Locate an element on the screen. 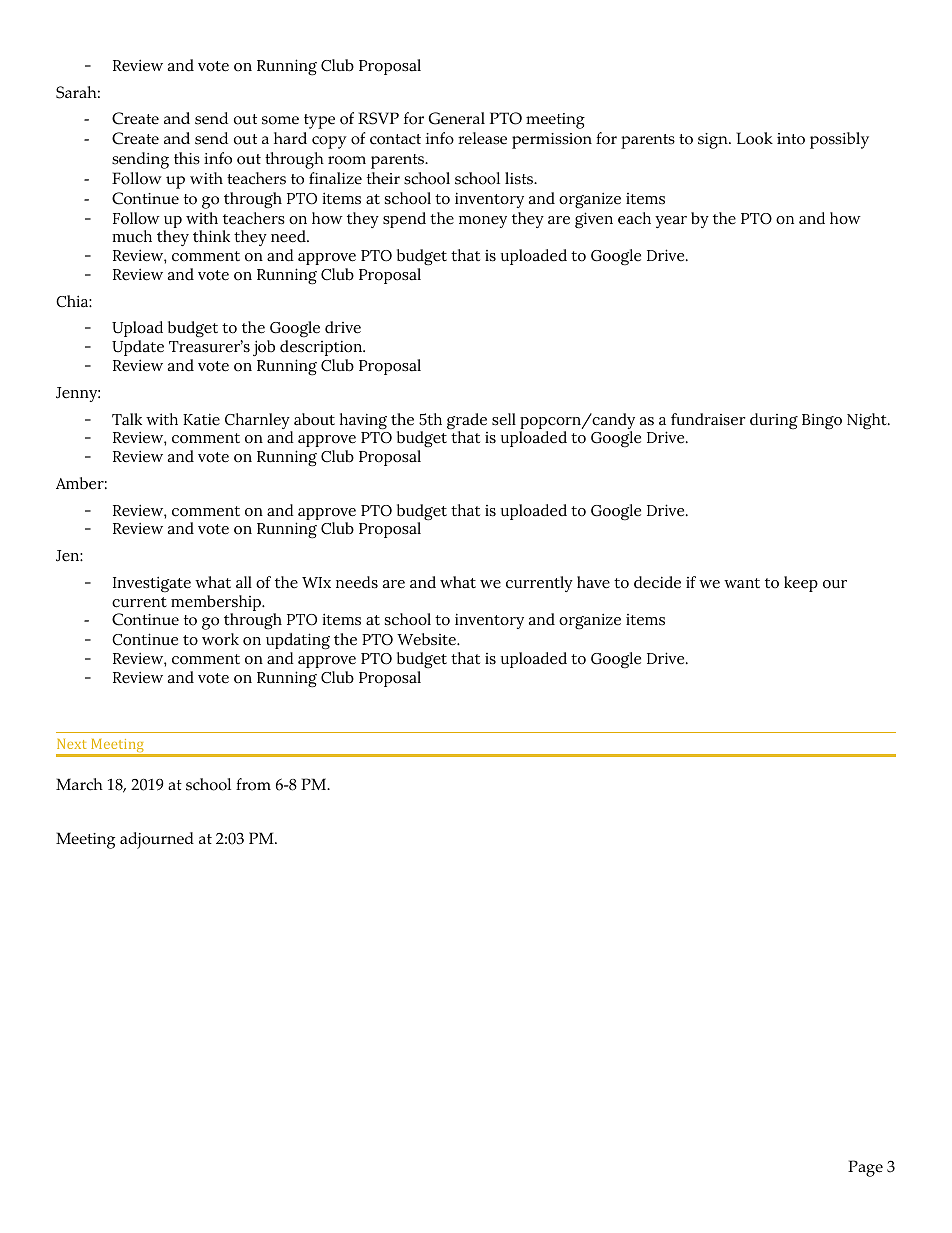 Image resolution: width=952 pixels, height=1233 pixels. Look is located at coordinates (755, 138).
